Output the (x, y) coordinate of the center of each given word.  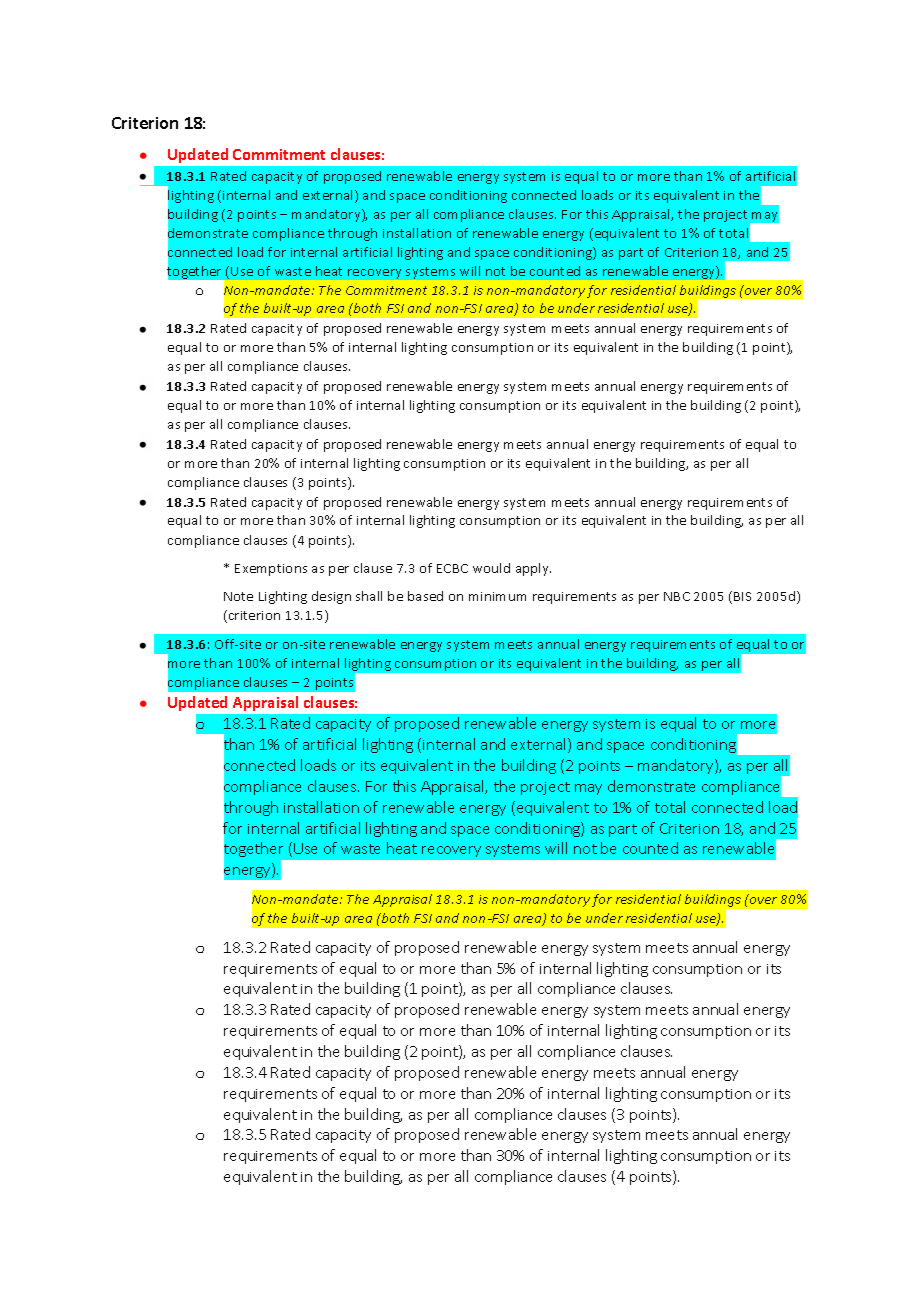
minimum (497, 596)
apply (533, 569)
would (491, 568)
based (425, 596)
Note (238, 596)
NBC (677, 596)
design (331, 597)
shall (369, 596)
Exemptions (271, 570)
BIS (742, 596)
